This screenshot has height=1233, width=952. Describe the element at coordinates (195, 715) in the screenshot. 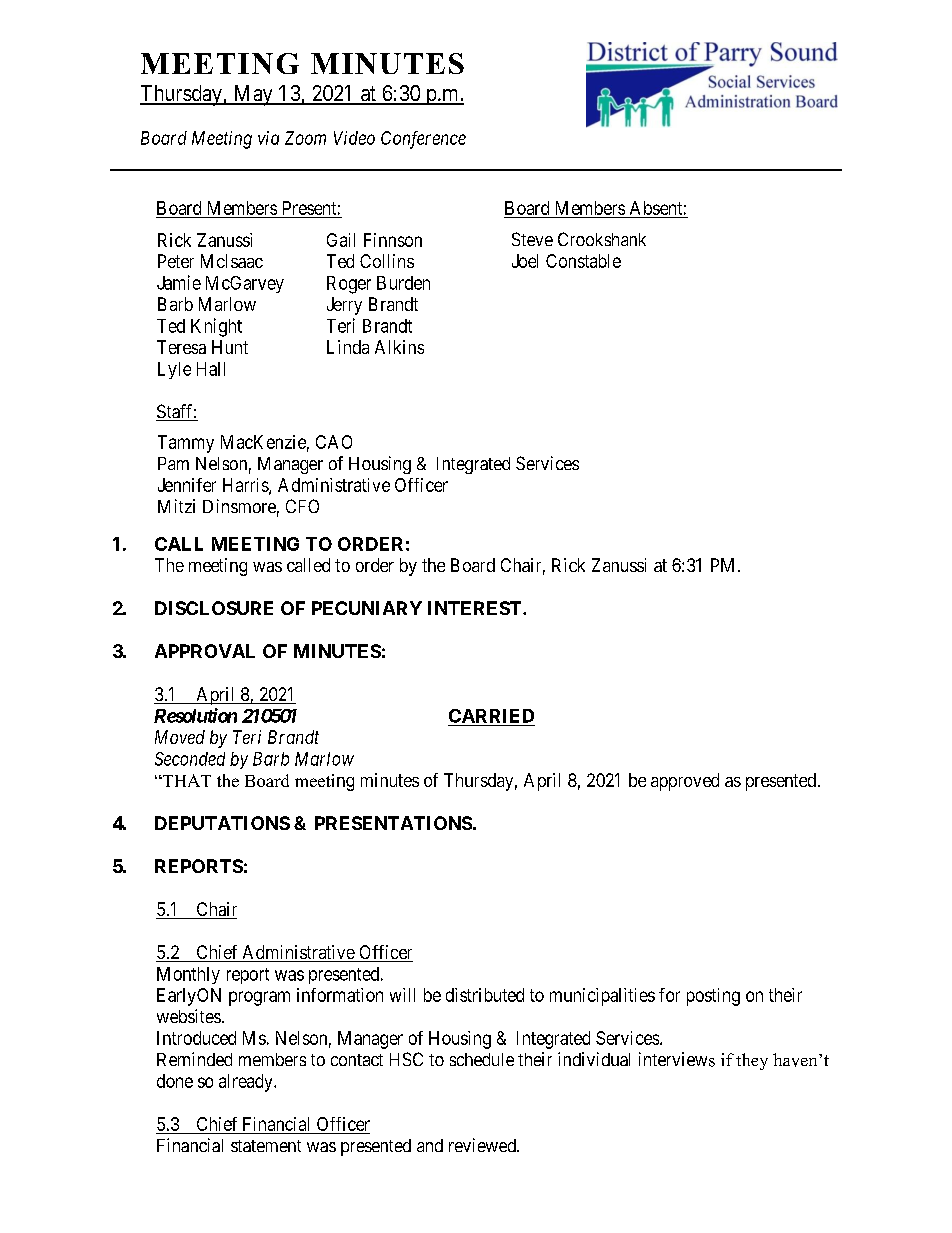

I see `Resolution` at that location.
